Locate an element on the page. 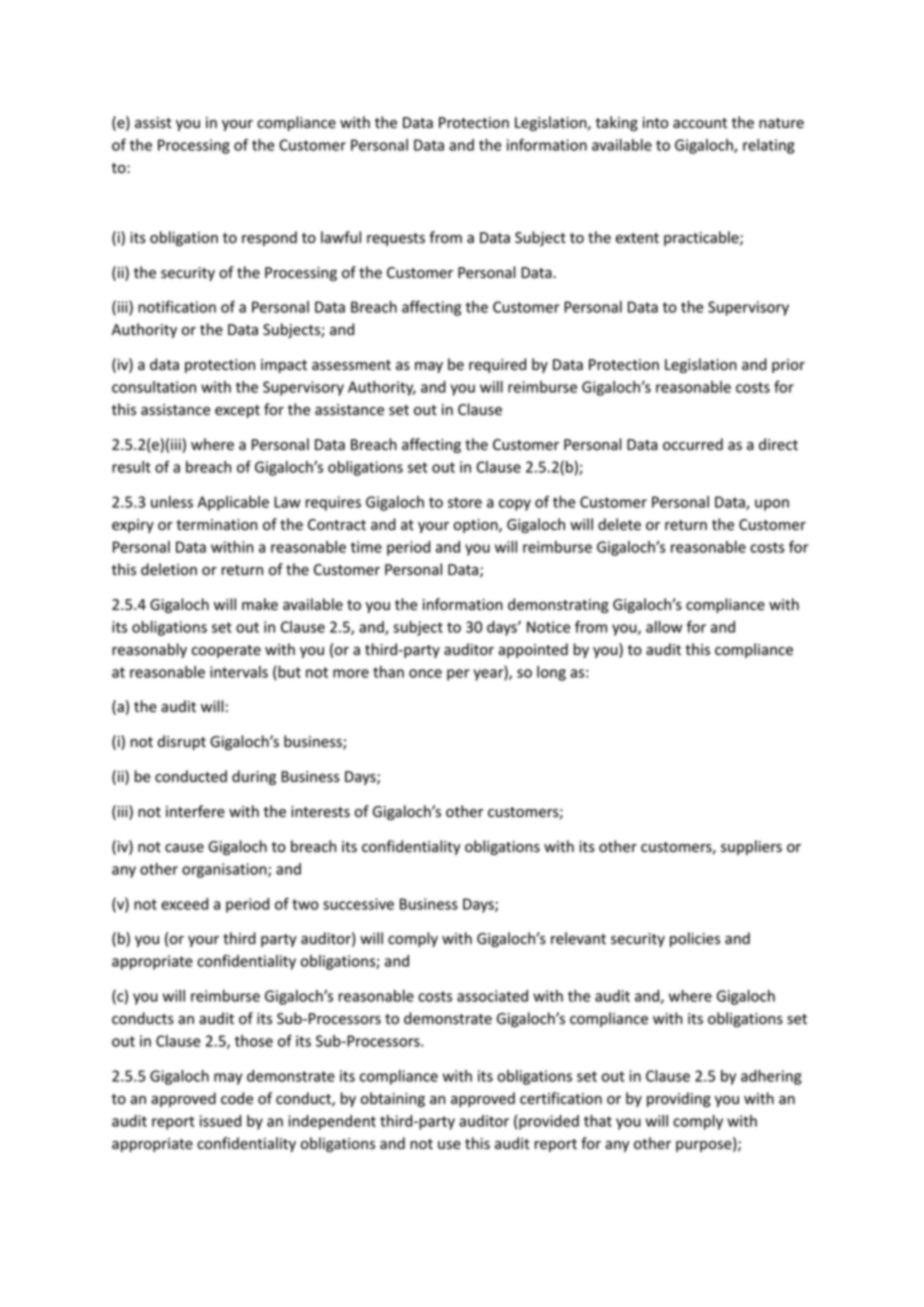 The image size is (924, 1307). Applicable is located at coordinates (233, 503).
